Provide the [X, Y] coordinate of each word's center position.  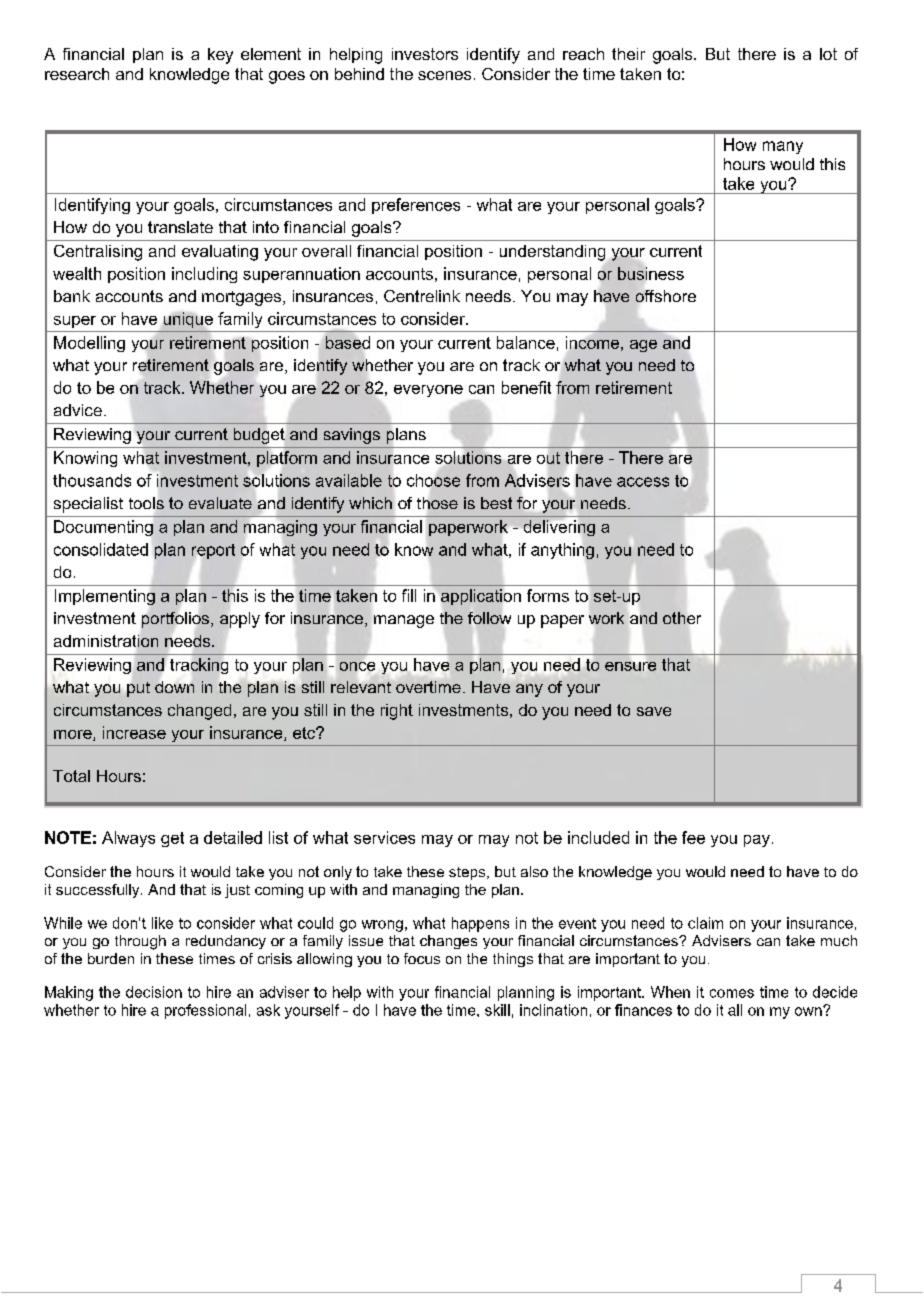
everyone [428, 391]
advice [78, 410]
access [643, 482]
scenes [444, 75]
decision [154, 992]
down [174, 687]
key [220, 56]
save [654, 711]
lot [828, 54]
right [397, 712]
